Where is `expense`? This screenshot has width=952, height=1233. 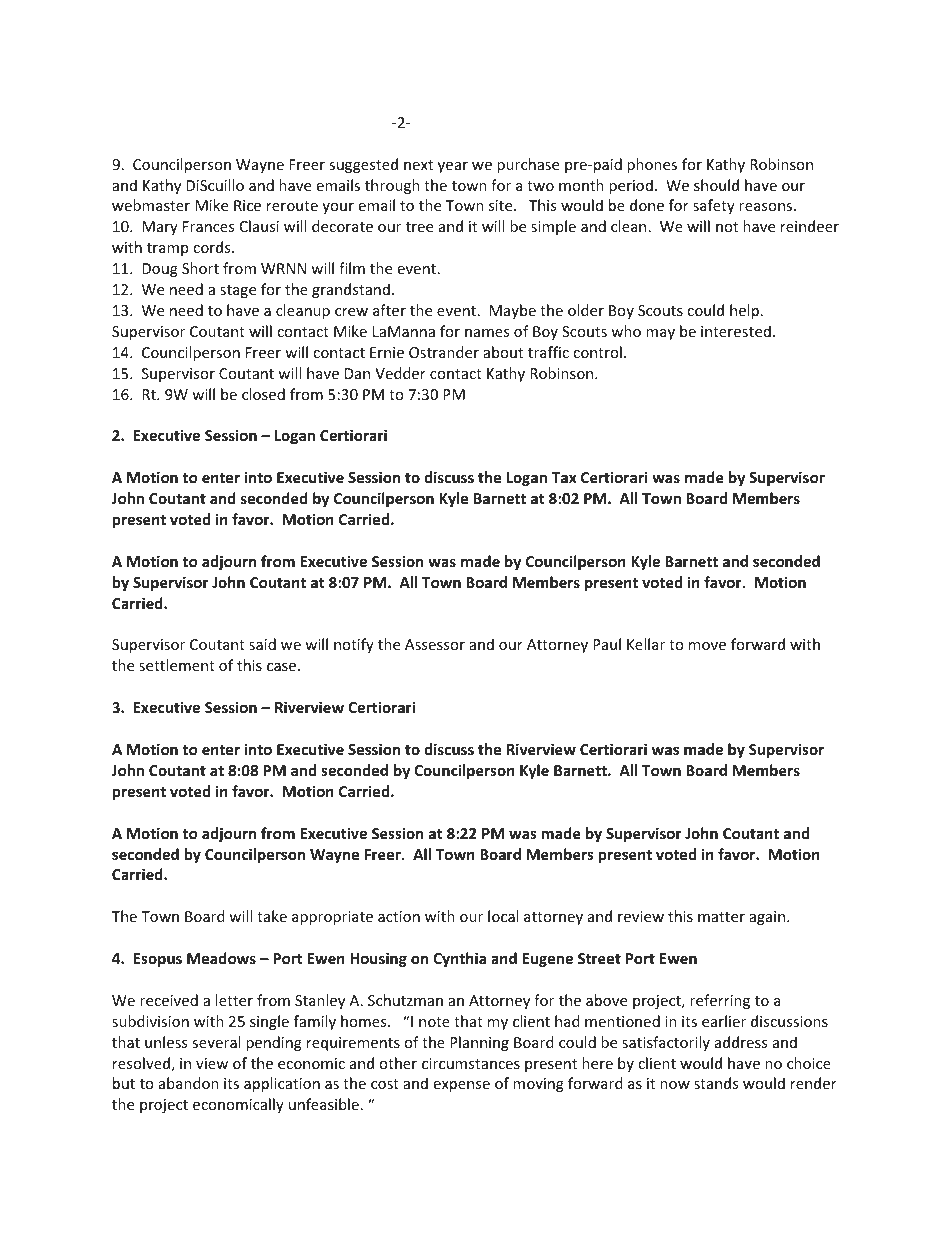 expense is located at coordinates (462, 1086).
